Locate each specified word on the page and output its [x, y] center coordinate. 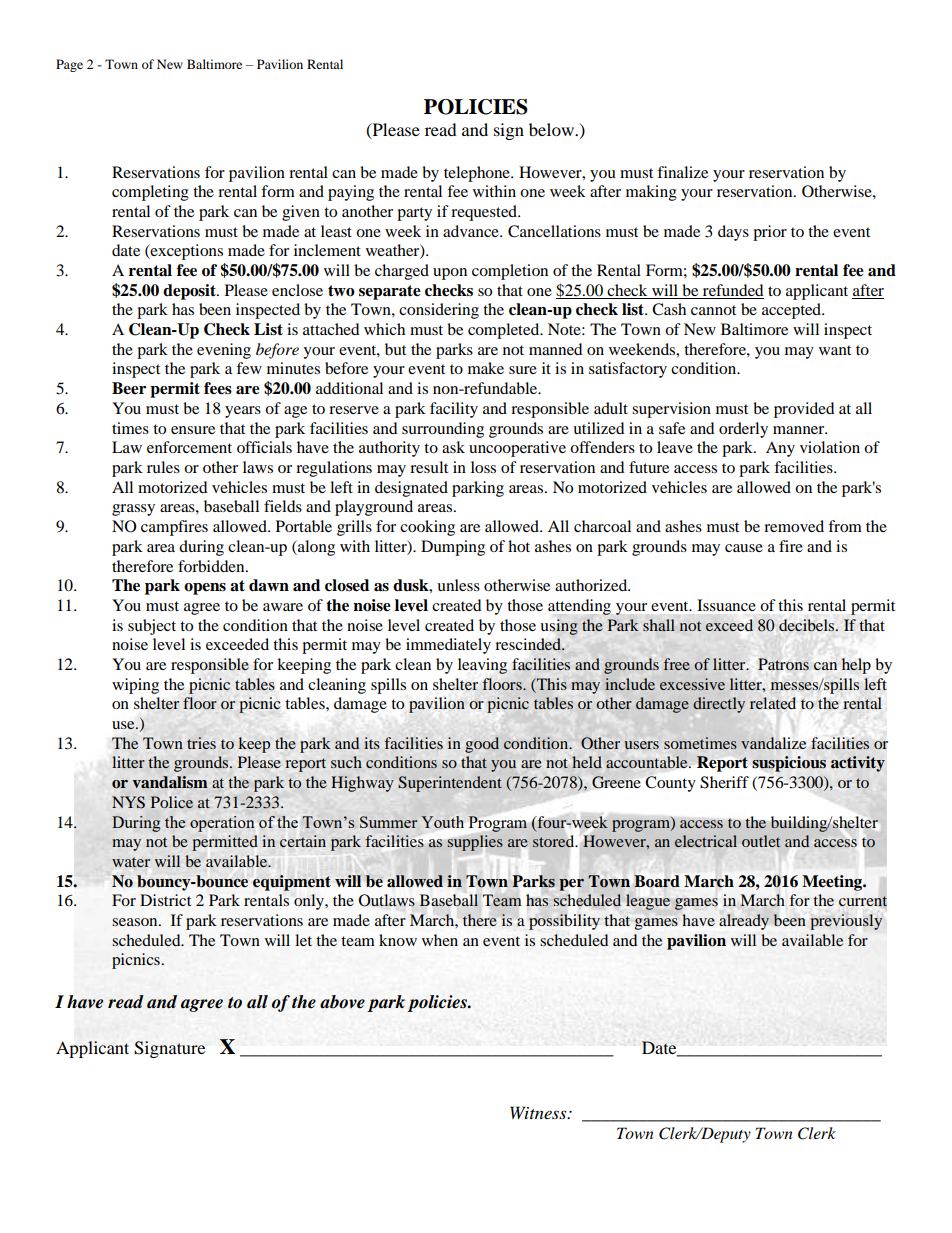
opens [205, 589]
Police [172, 802]
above [342, 1002]
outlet [761, 841]
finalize [682, 172]
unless [458, 585]
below [553, 129]
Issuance [726, 605]
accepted [793, 311]
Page [69, 65]
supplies [475, 843]
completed [505, 331]
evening [224, 351]
